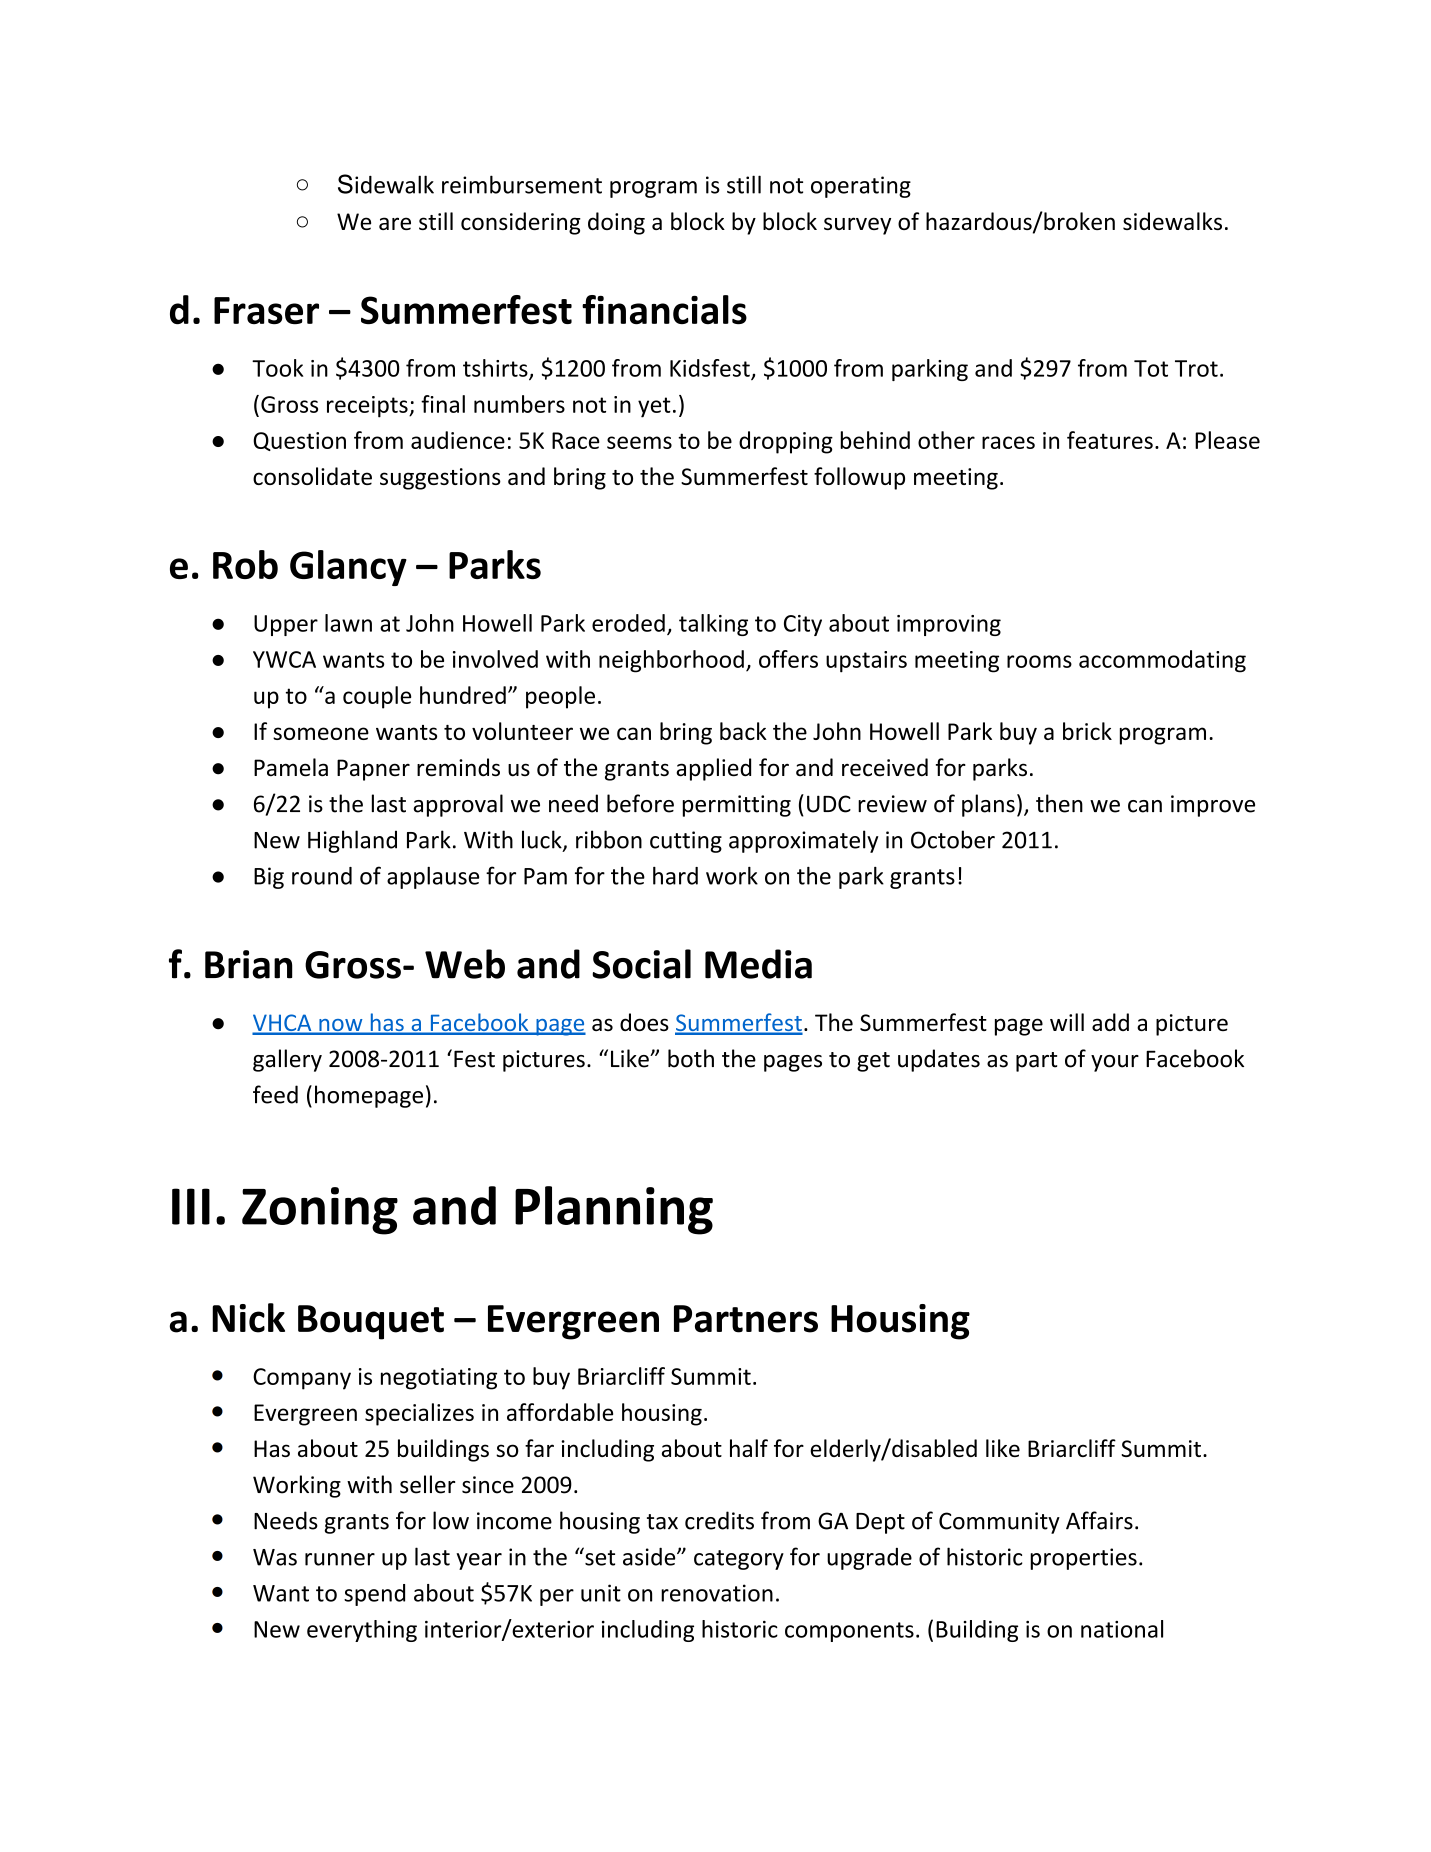  Describe the element at coordinates (616, 223) in the screenshot. I see `doing` at that location.
